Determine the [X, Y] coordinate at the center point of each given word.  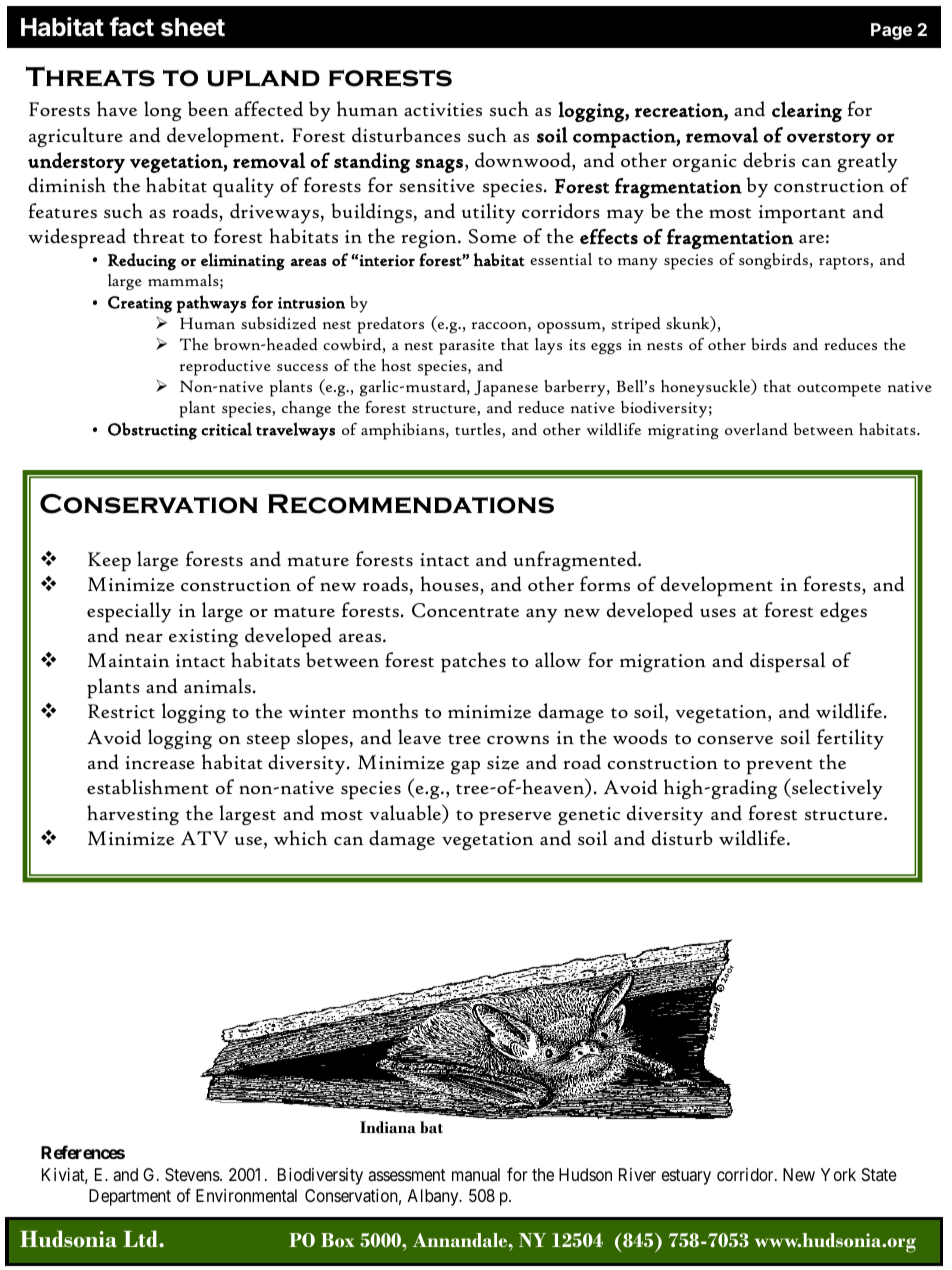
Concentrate [465, 610]
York [838, 1174]
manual [476, 1174]
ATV [204, 838]
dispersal [788, 662]
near [144, 637]
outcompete [839, 390]
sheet [193, 27]
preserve [515, 818]
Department [130, 1197]
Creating [140, 304]
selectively [836, 789]
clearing [807, 111]
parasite [467, 347]
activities [443, 109]
